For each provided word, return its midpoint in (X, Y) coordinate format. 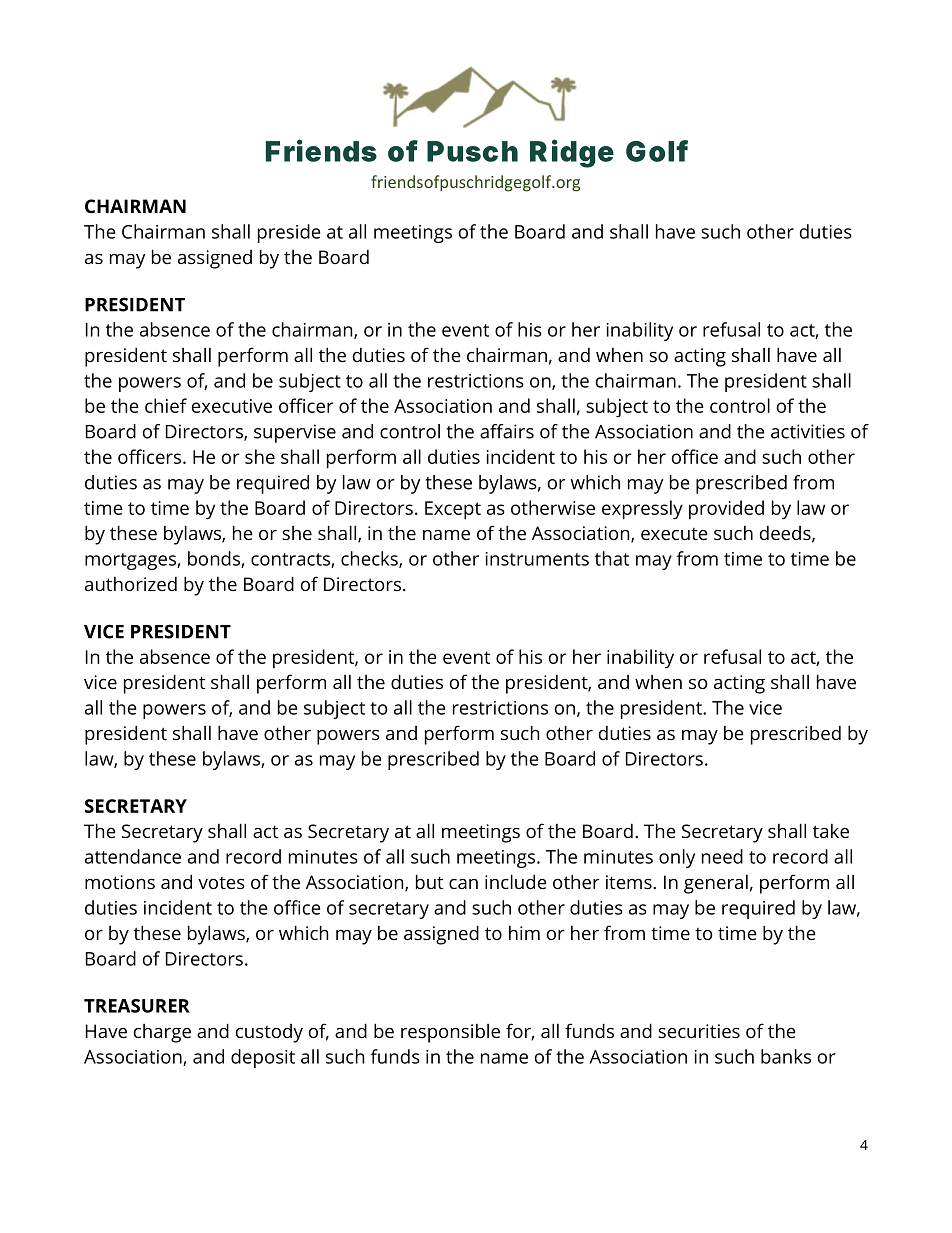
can (463, 884)
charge (162, 1033)
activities (808, 431)
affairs (507, 431)
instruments (537, 559)
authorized (131, 583)
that (612, 558)
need (722, 856)
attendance (133, 856)
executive (232, 406)
